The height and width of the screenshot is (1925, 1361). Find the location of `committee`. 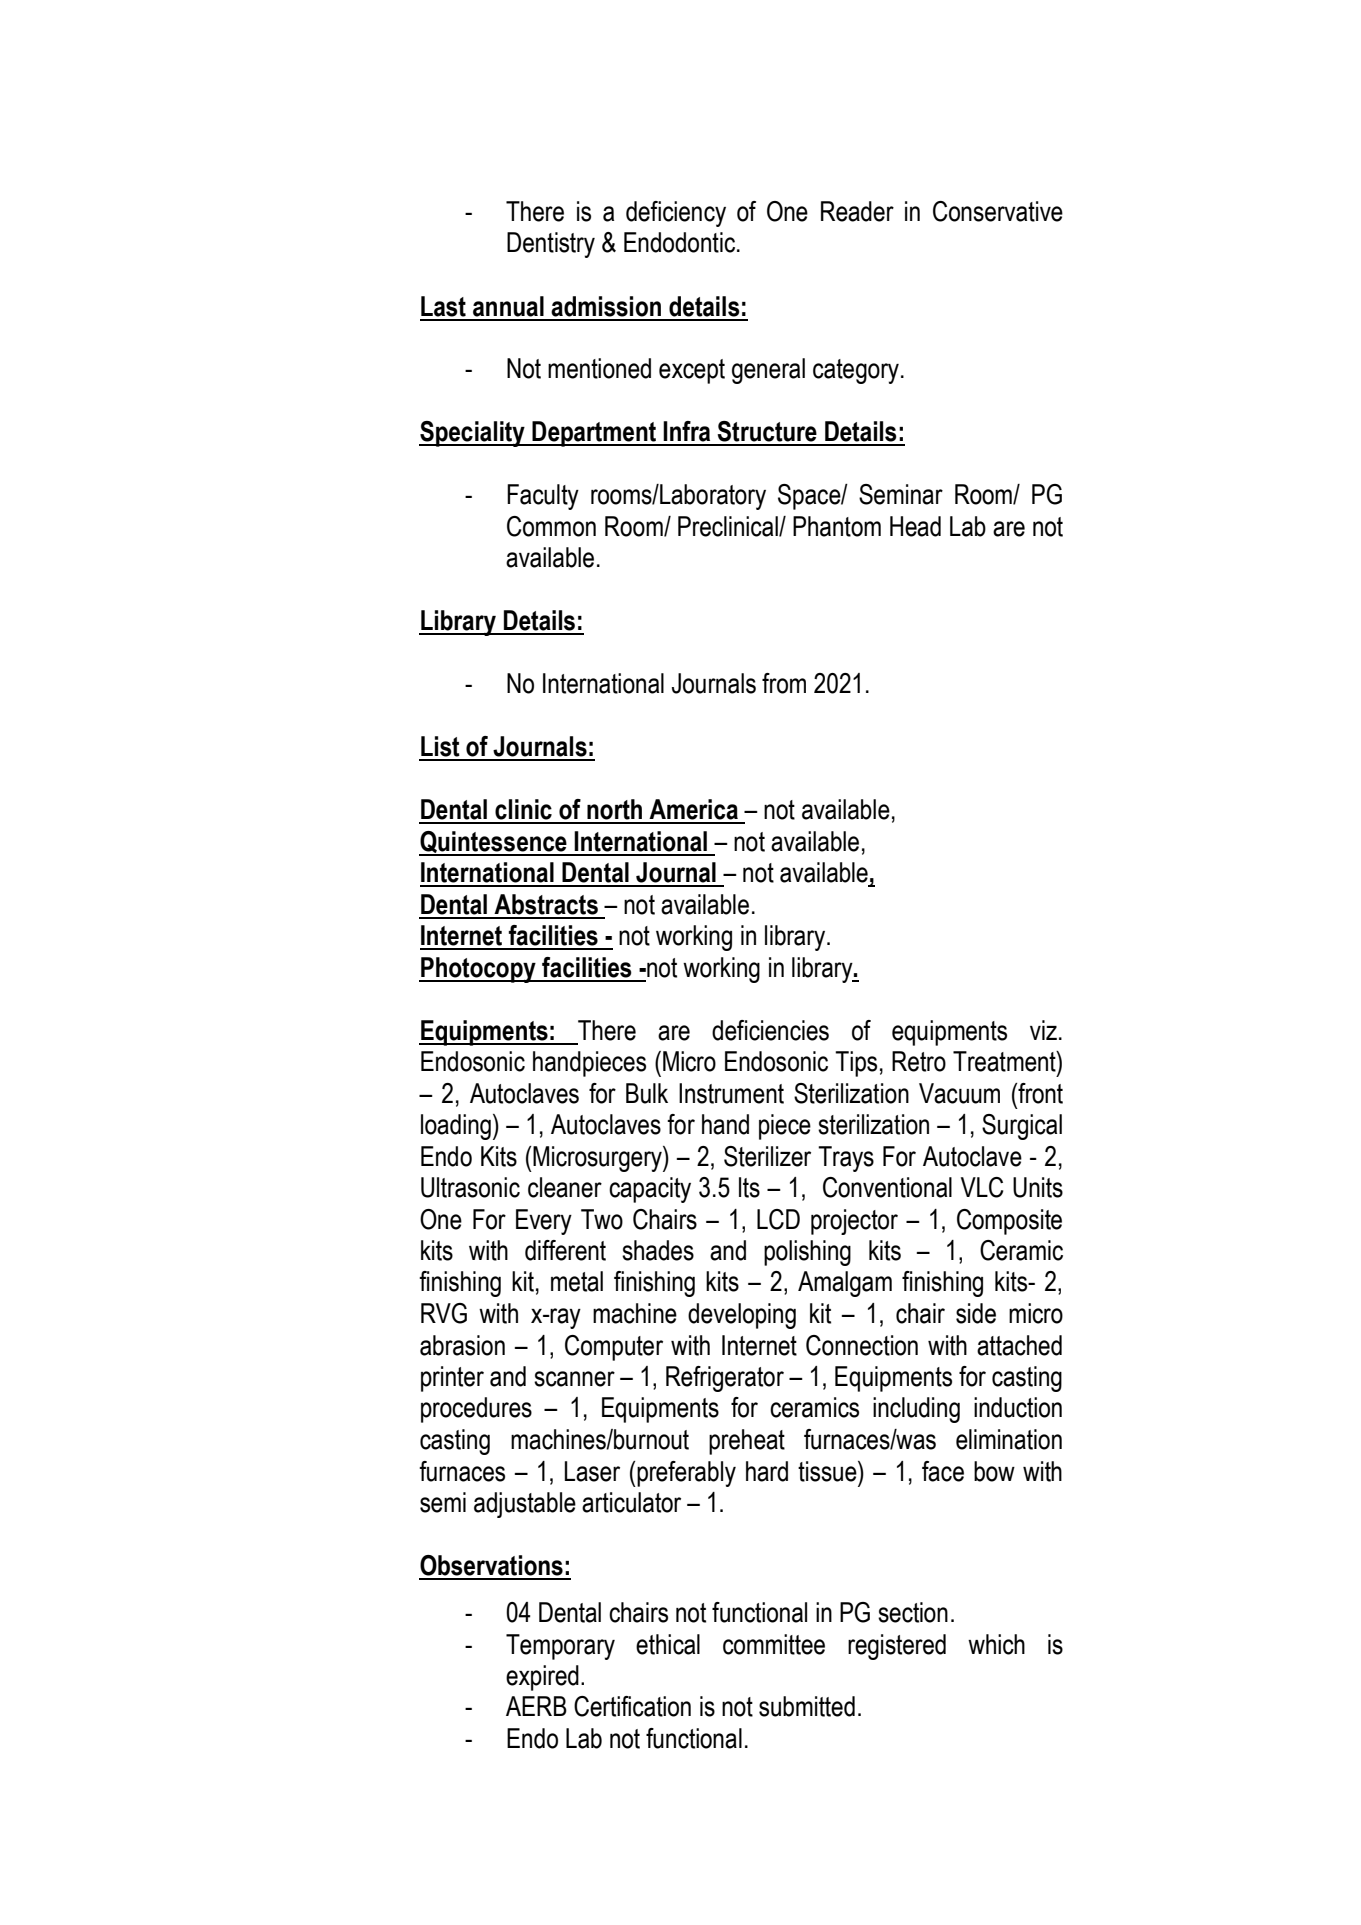

committee is located at coordinates (774, 1644).
